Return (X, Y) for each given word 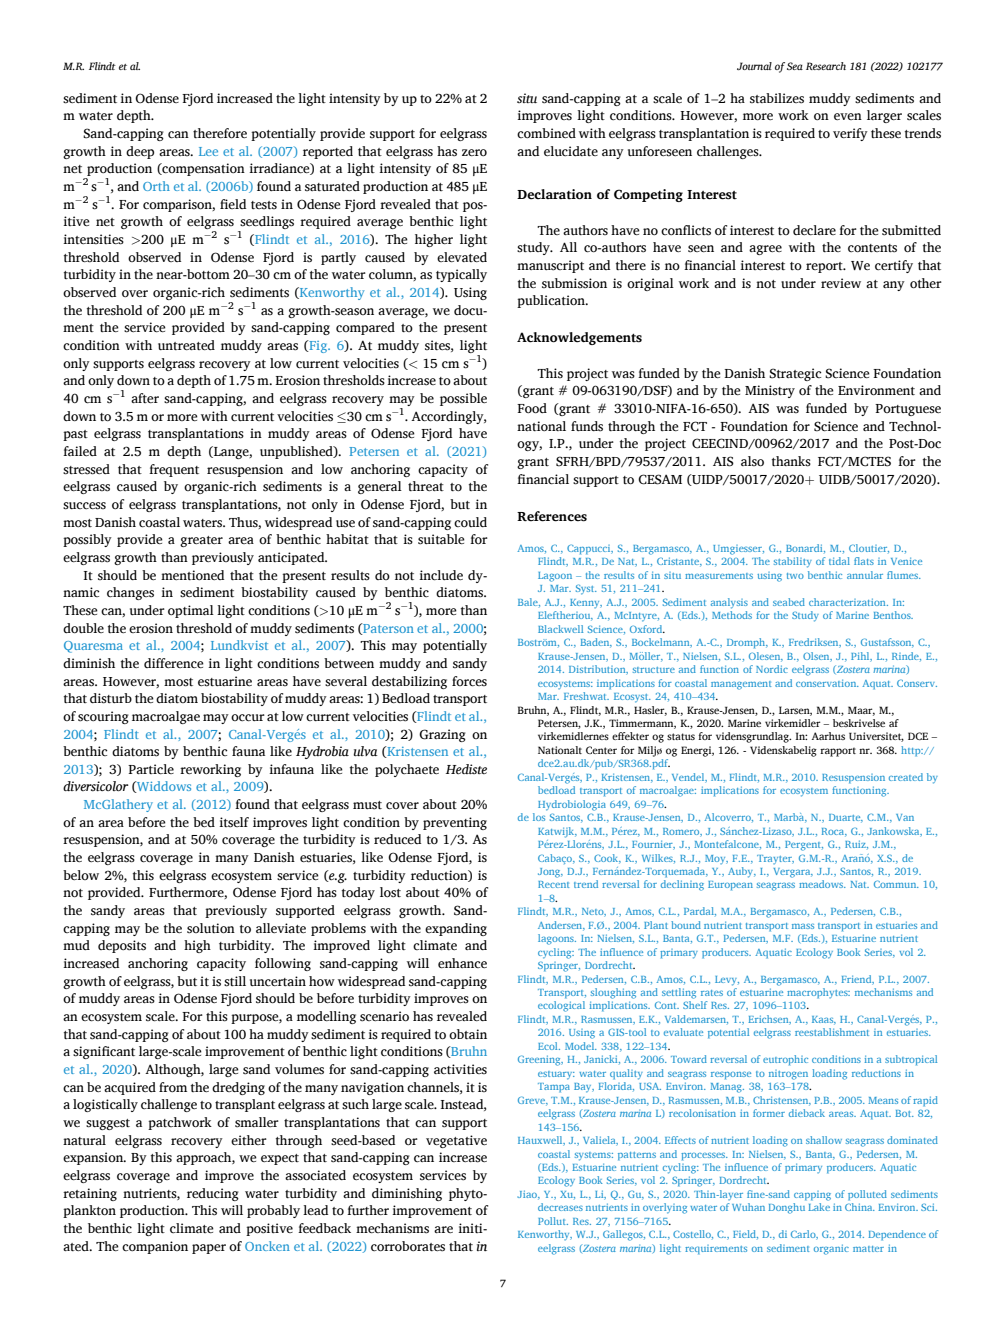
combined (546, 133)
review (841, 283)
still (235, 981)
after (145, 398)
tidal (839, 561)
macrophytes (818, 993)
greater (201, 541)
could (470, 522)
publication (552, 301)
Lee (208, 151)
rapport (838, 752)
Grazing (442, 735)
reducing (213, 1194)
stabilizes (777, 98)
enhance (462, 963)
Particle (151, 769)
